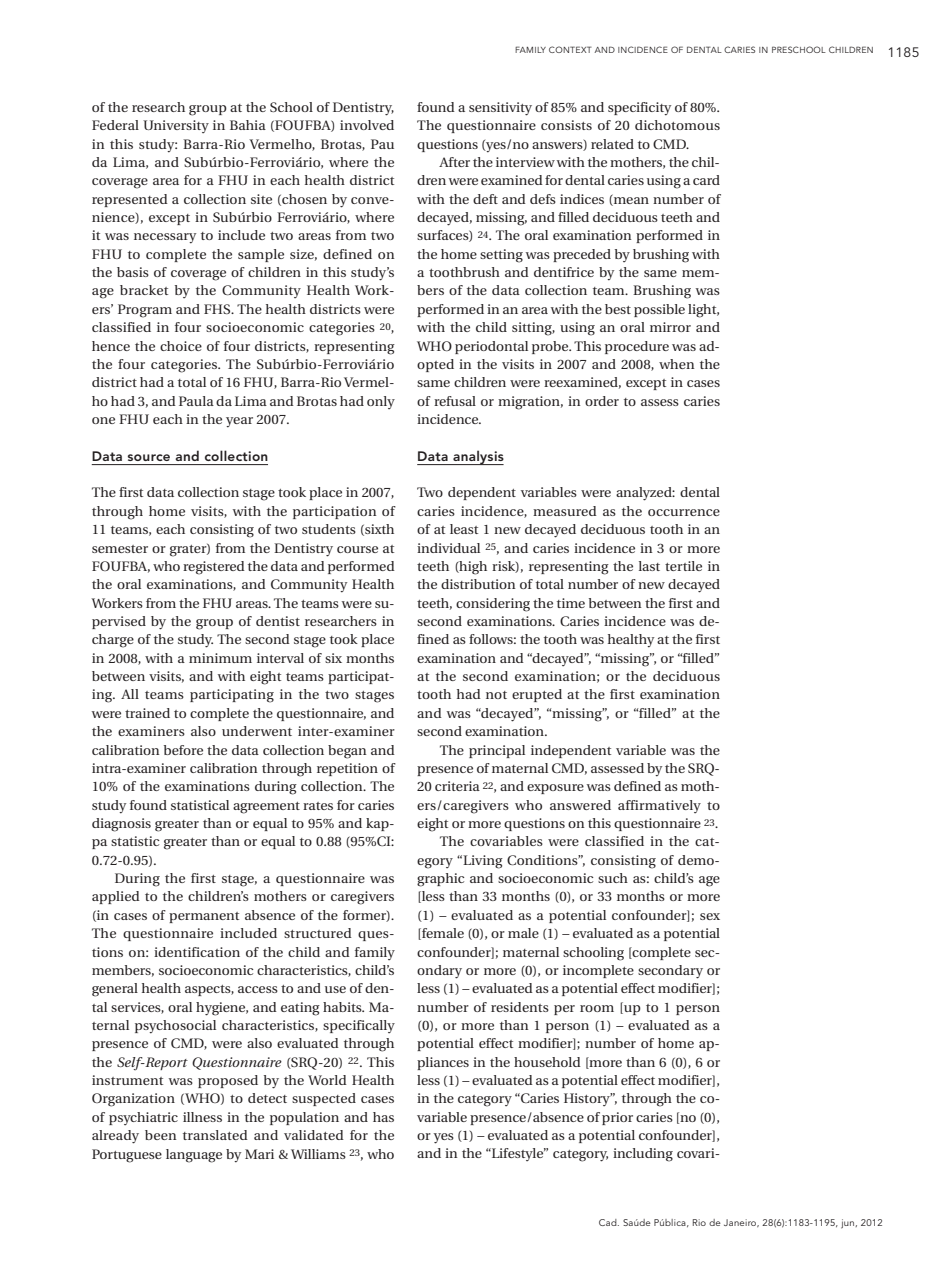  I want to click on sensitivity, so click(500, 109).
